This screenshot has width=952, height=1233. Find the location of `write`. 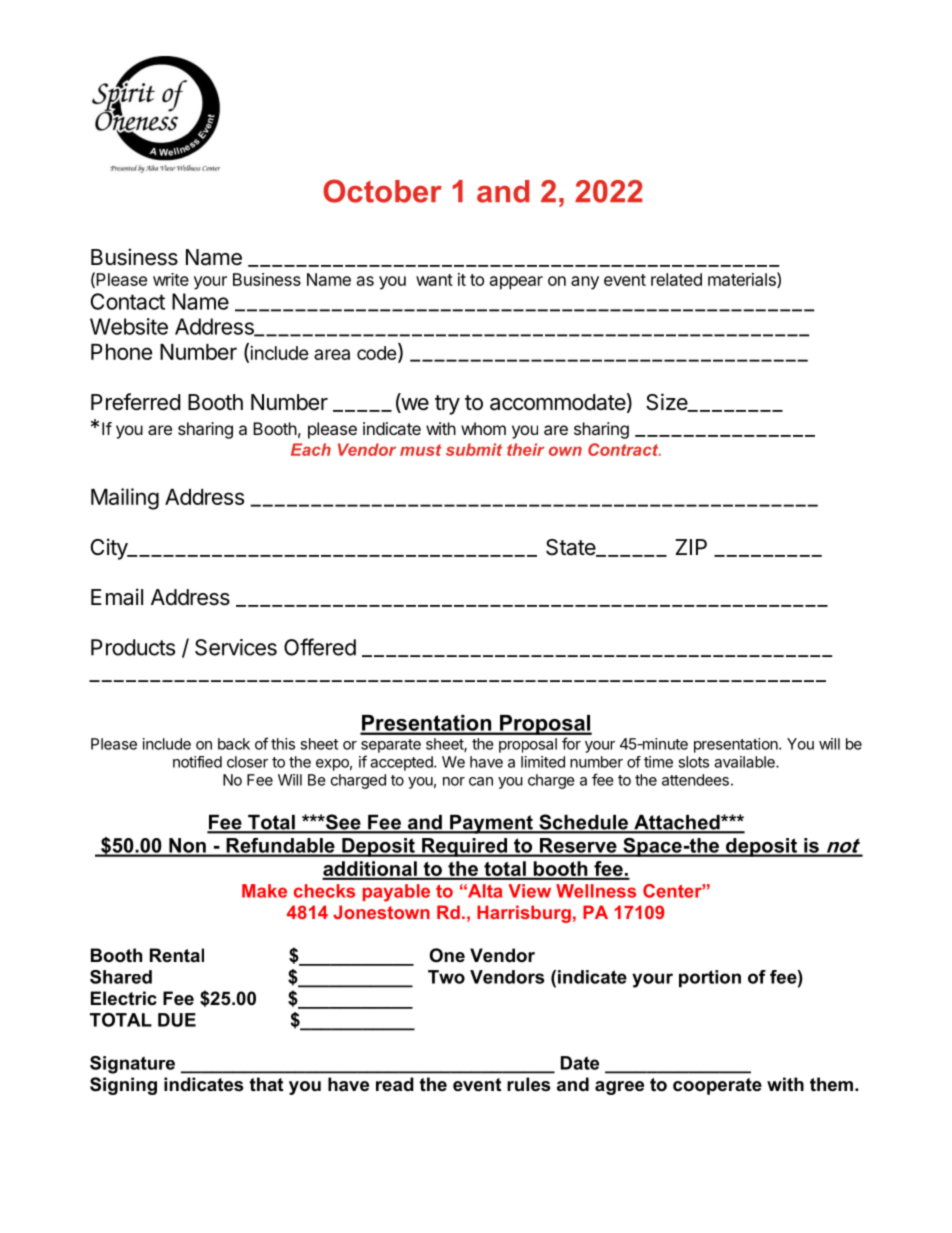

write is located at coordinates (171, 279).
